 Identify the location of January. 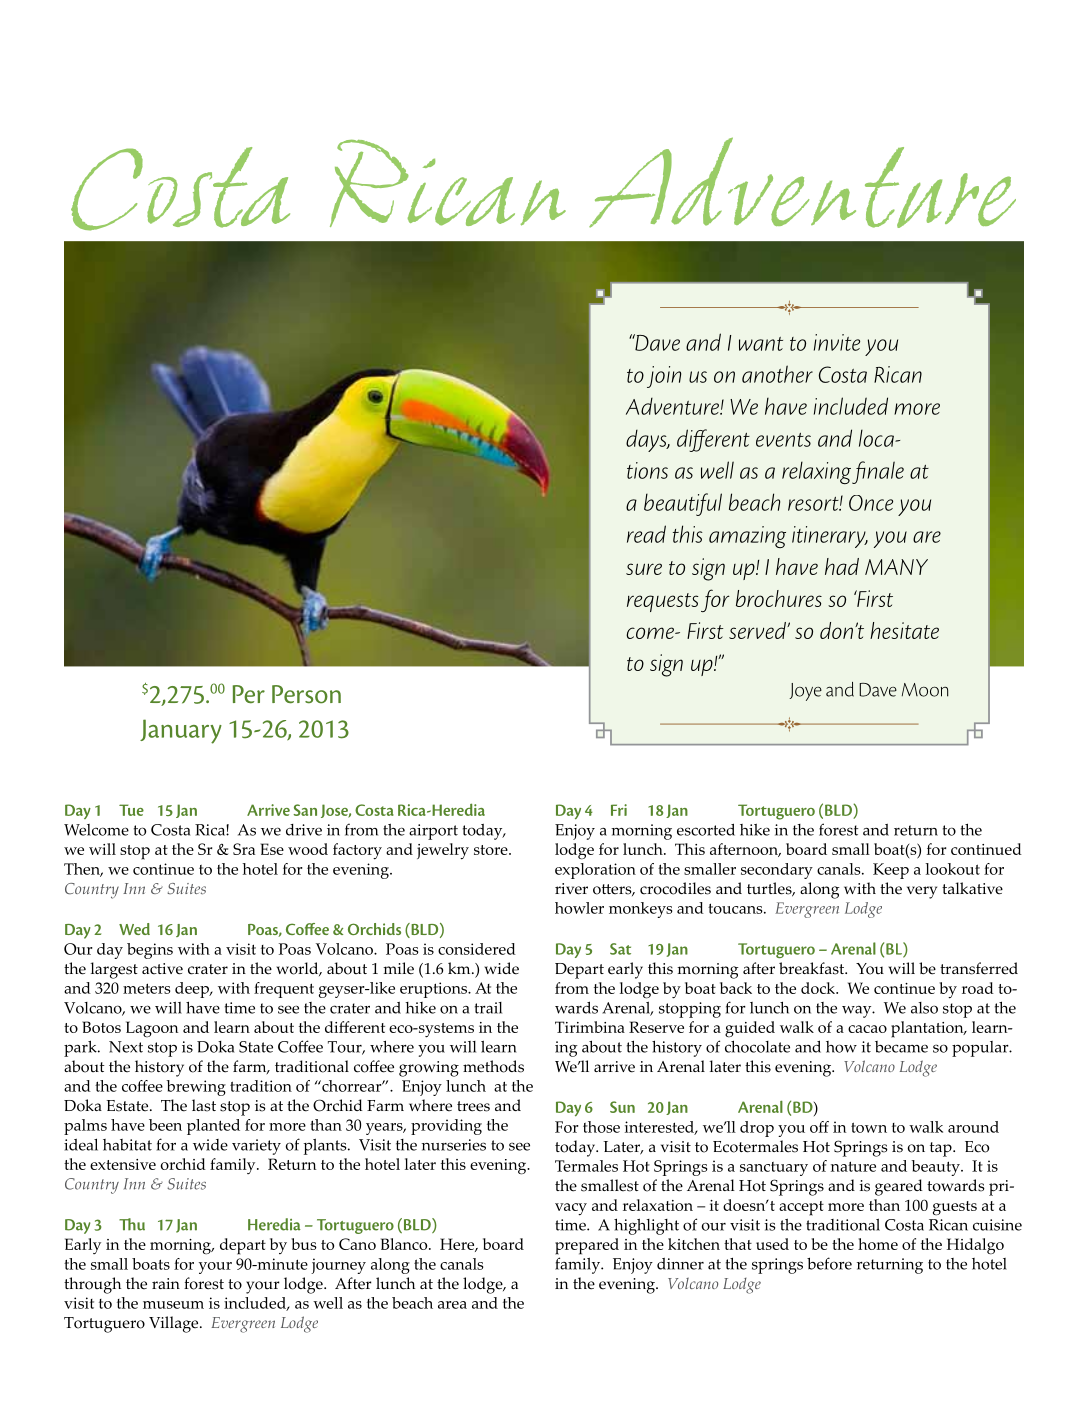
(181, 731).
